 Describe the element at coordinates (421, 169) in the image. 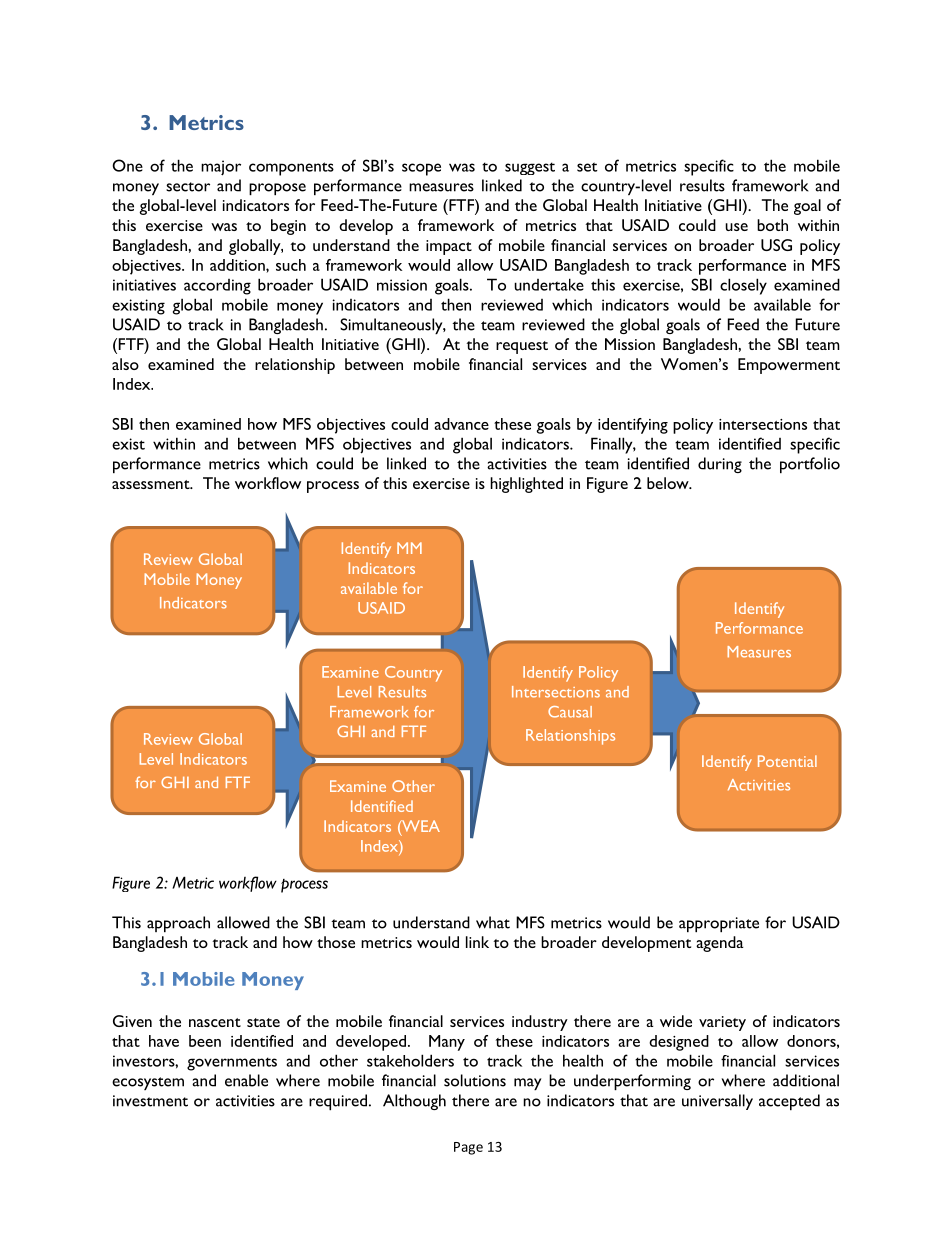

I see `scope` at that location.
